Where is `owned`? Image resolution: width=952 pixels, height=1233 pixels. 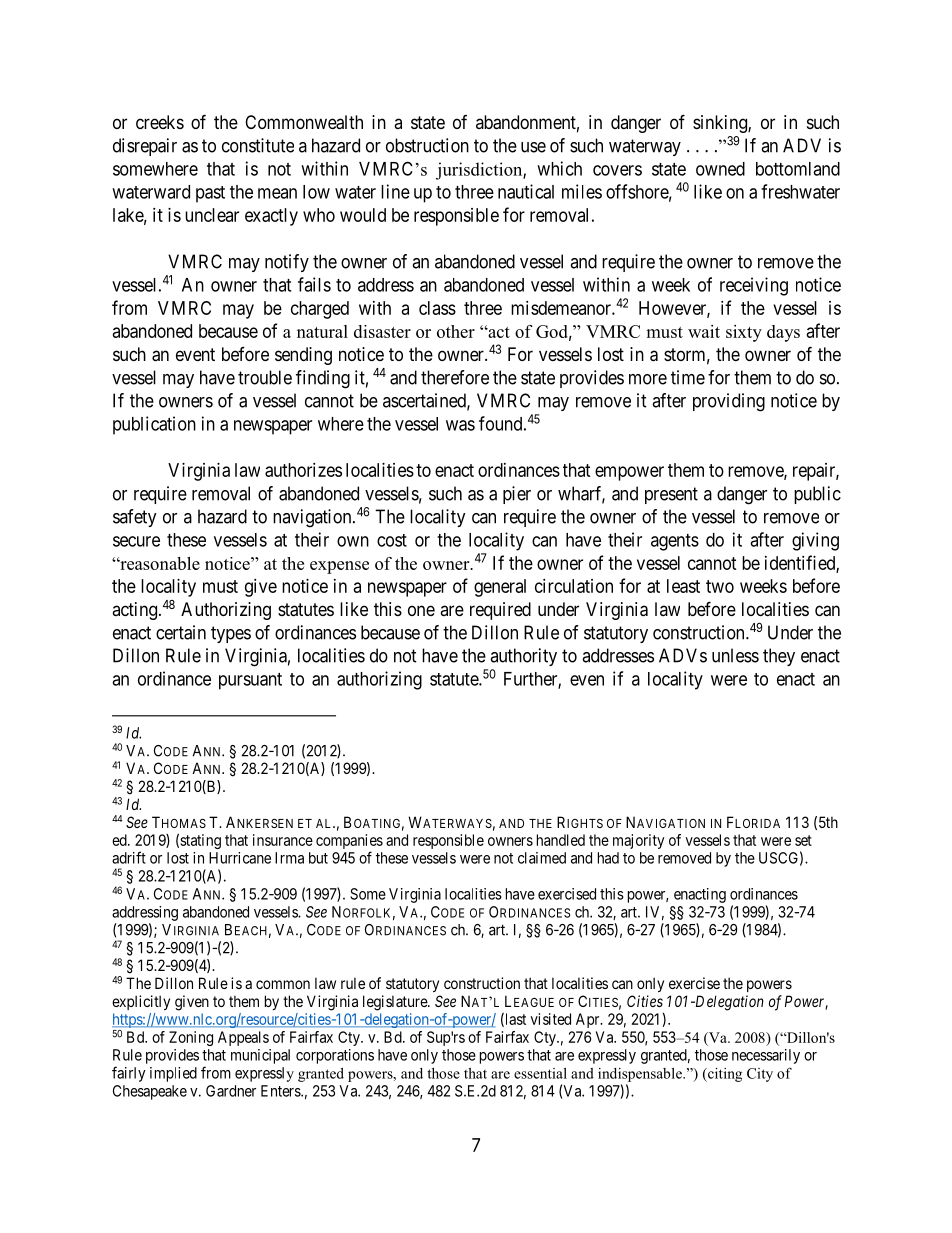
owned is located at coordinates (720, 169).
